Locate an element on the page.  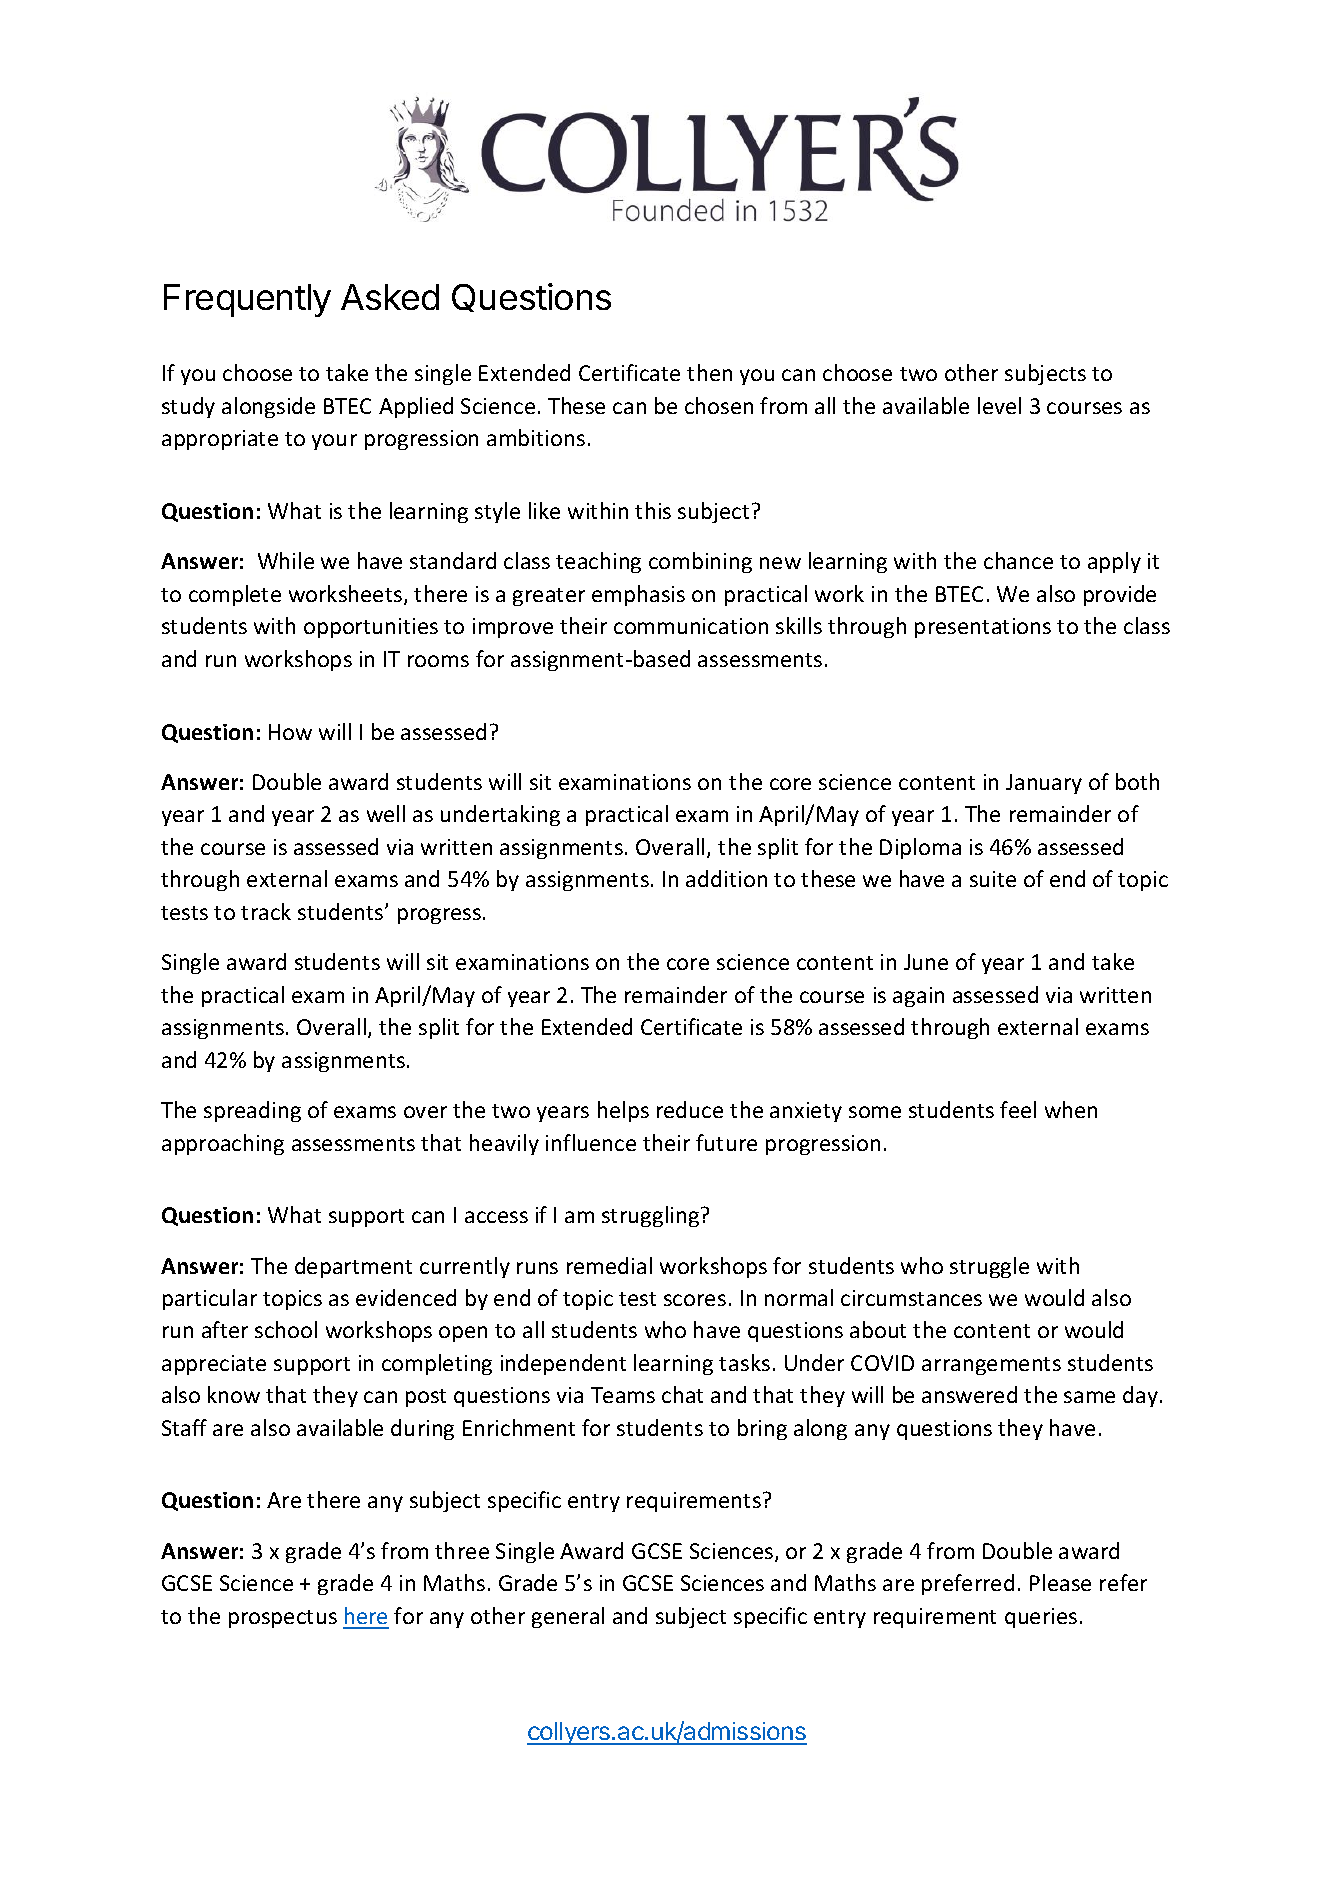
department is located at coordinates (353, 1267).
